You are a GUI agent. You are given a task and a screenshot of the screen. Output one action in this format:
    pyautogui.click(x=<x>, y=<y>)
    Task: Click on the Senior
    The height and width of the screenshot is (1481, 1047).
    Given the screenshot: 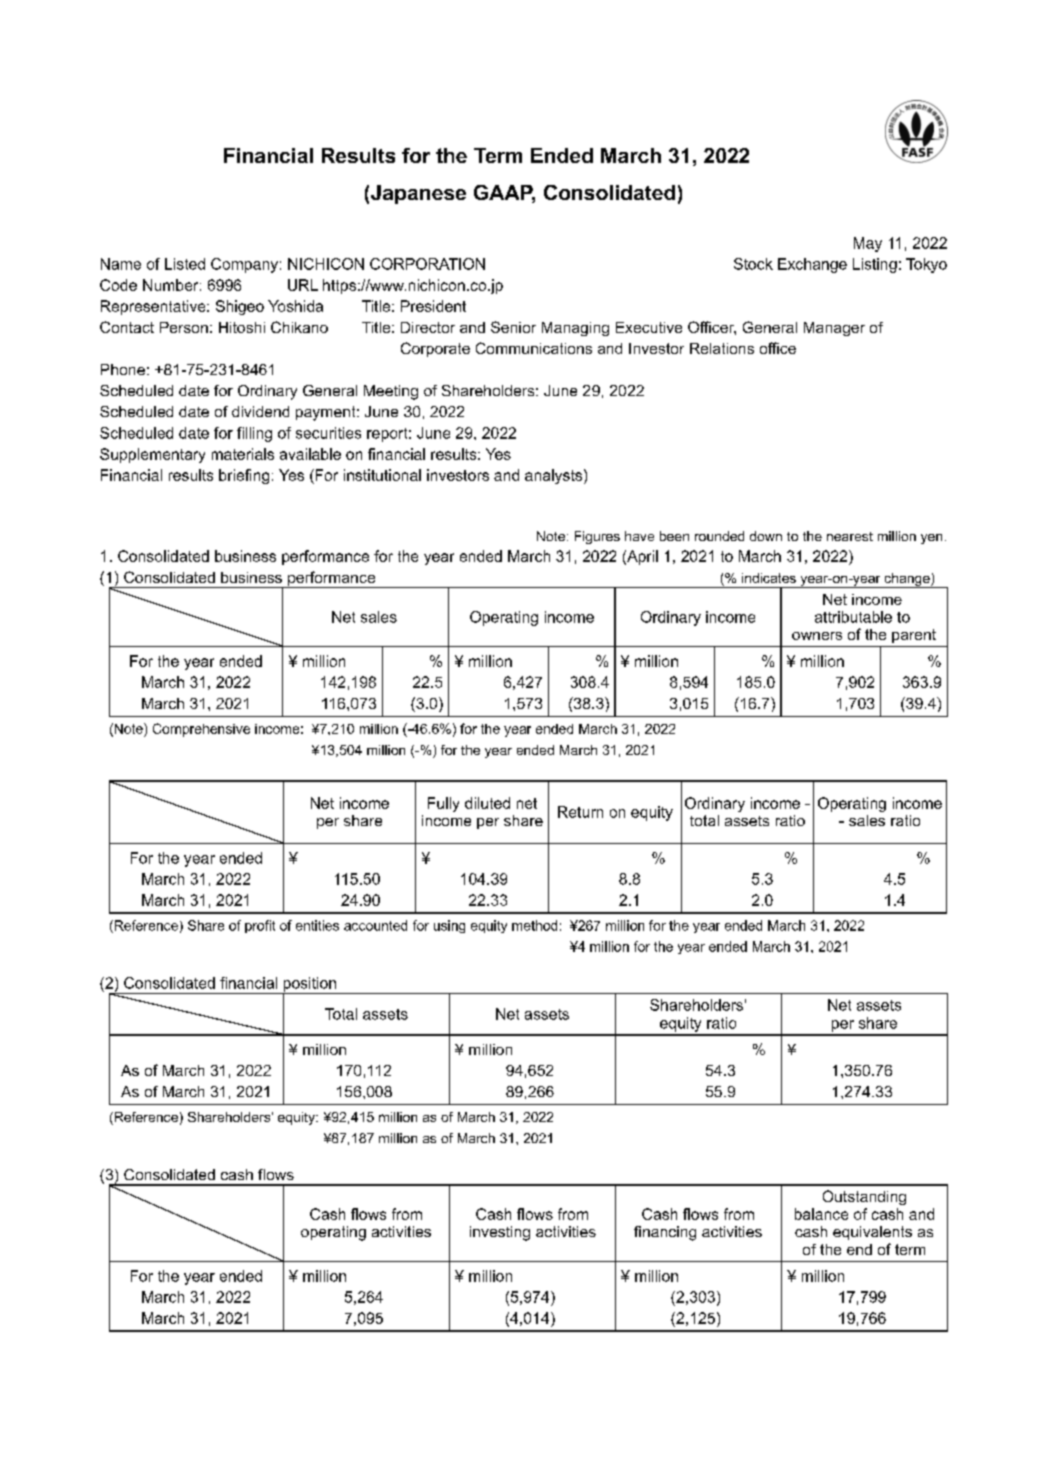 What is the action you would take?
    pyautogui.click(x=513, y=327)
